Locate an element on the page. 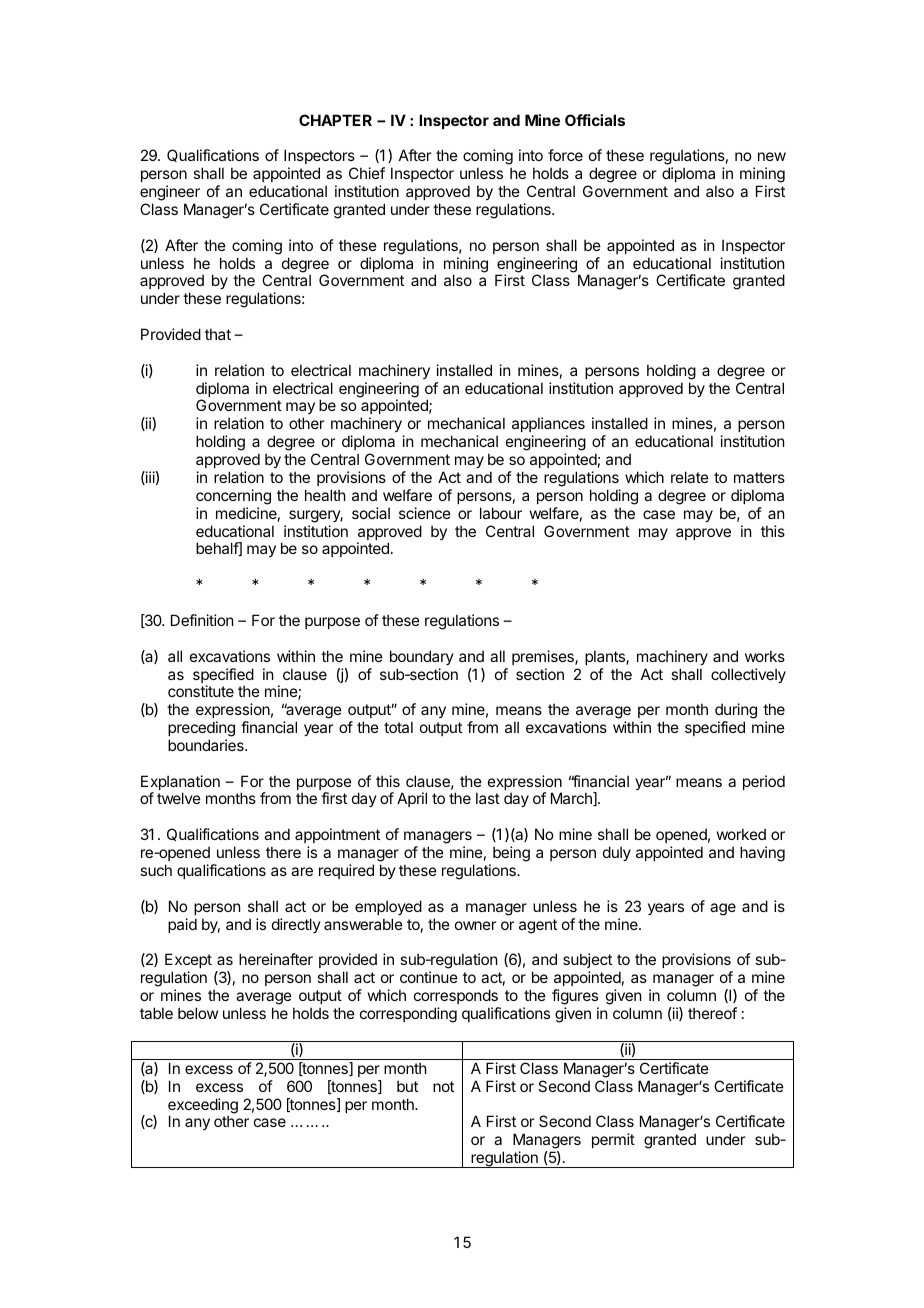  works is located at coordinates (765, 656).
